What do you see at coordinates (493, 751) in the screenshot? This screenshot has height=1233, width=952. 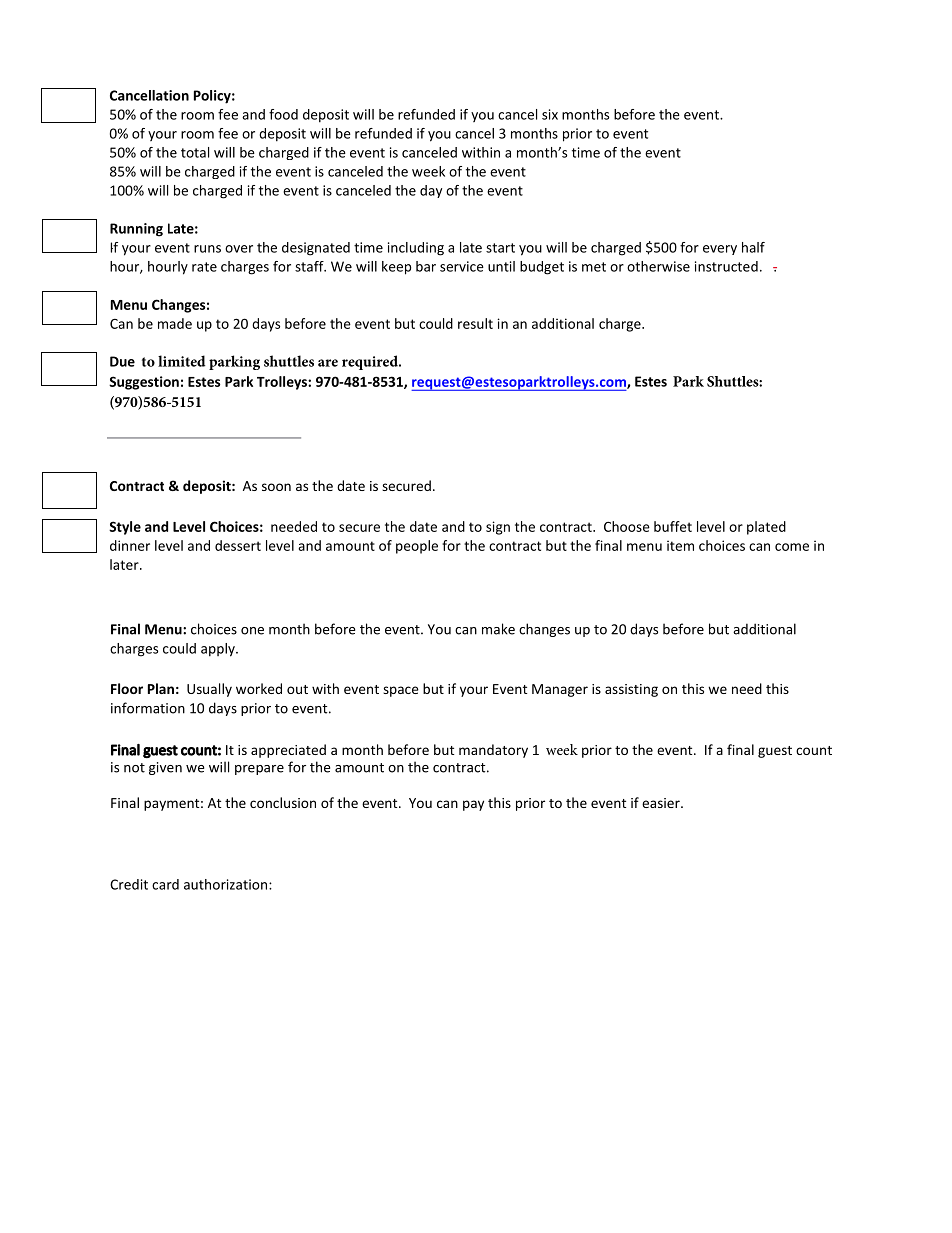 I see `mandatory` at bounding box center [493, 751].
